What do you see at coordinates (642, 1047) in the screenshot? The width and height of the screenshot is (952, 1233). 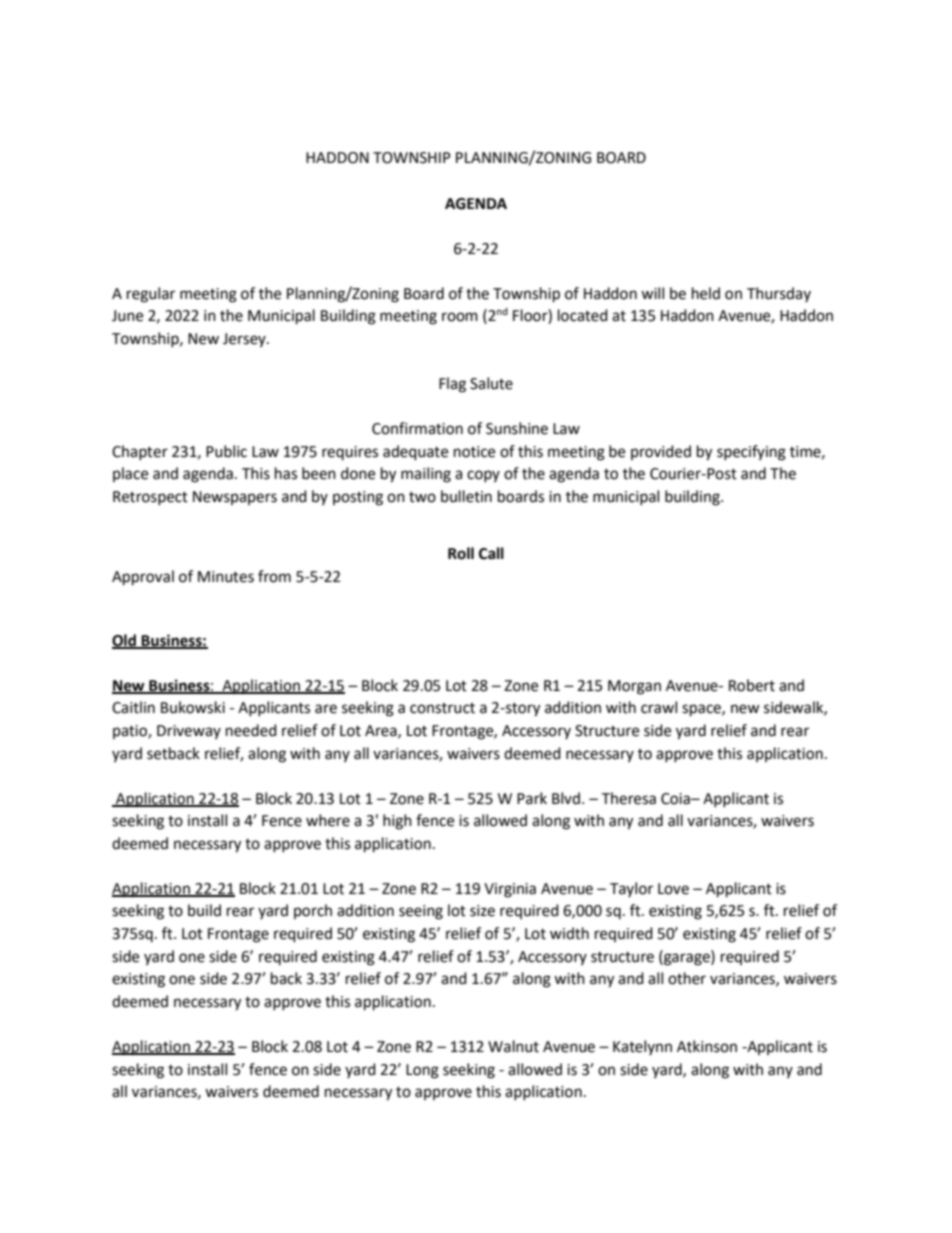 I see `Katelynn` at bounding box center [642, 1047].
